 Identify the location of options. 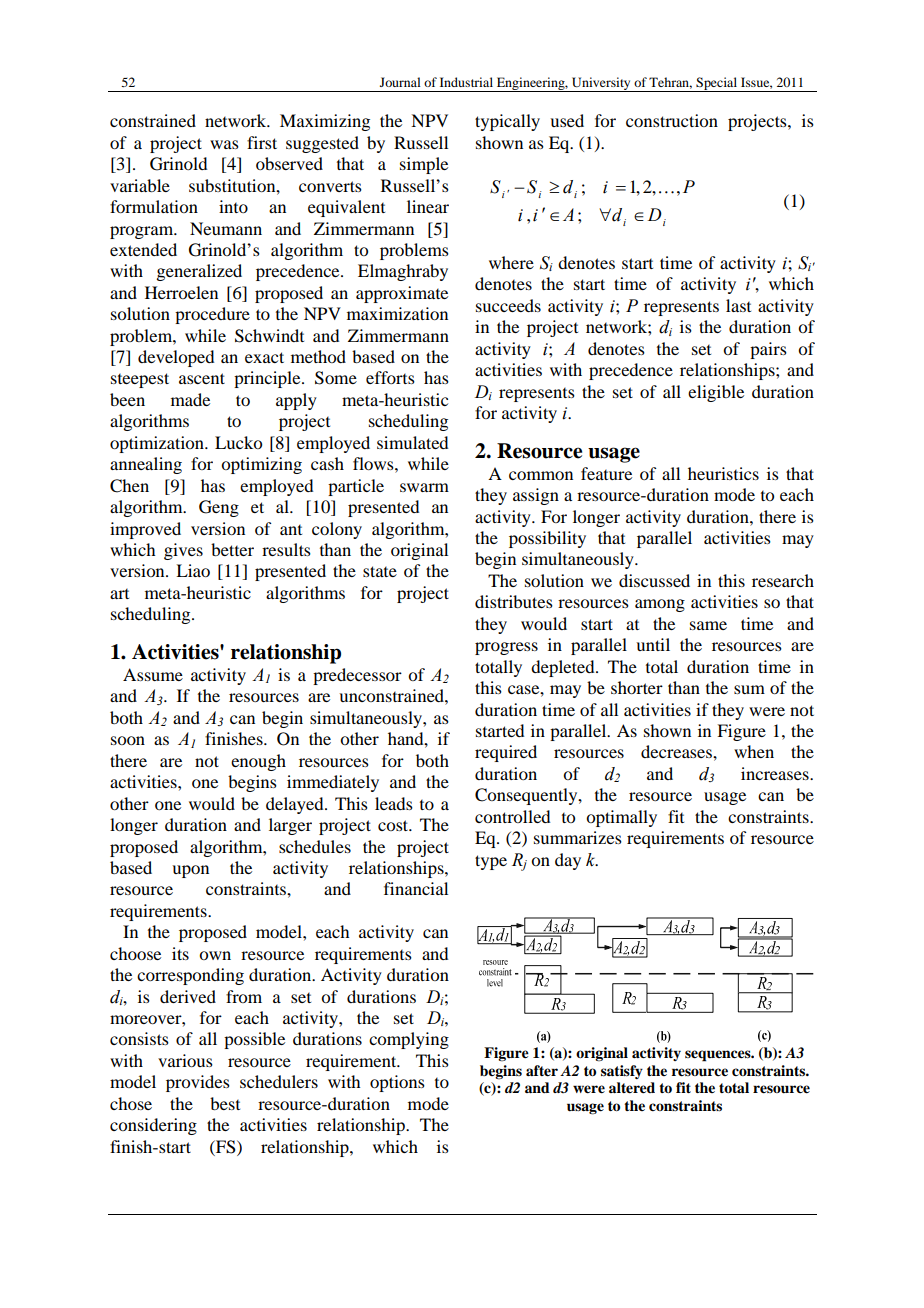
(397, 1083).
